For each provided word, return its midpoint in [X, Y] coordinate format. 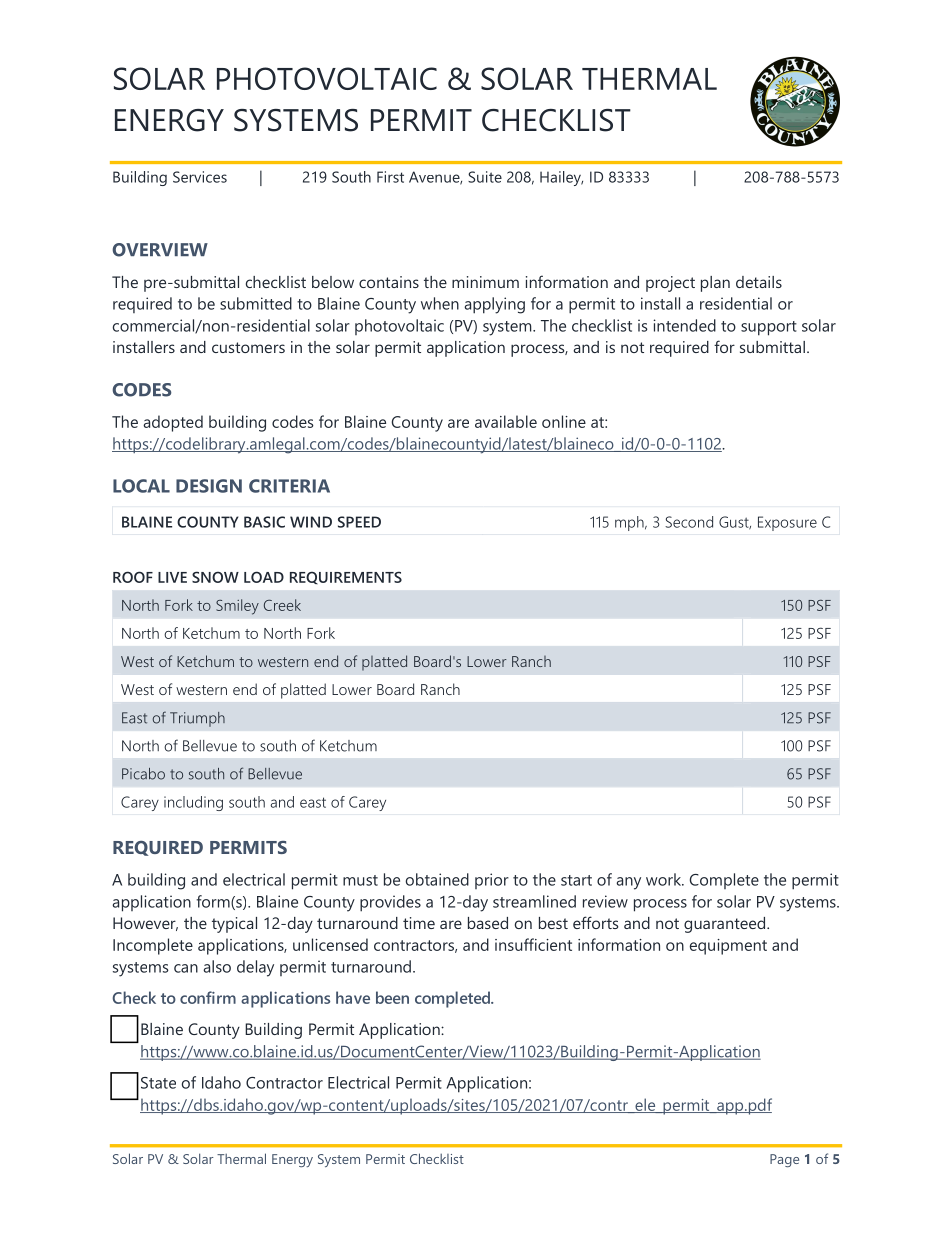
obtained [437, 879]
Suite [485, 177]
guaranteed [726, 925]
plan [715, 284]
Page [784, 1160]
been [392, 997]
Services [200, 177]
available [506, 421]
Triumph [197, 719]
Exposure [787, 523]
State [158, 1083]
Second [689, 522]
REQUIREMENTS [346, 577]
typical [234, 925]
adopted [173, 423]
